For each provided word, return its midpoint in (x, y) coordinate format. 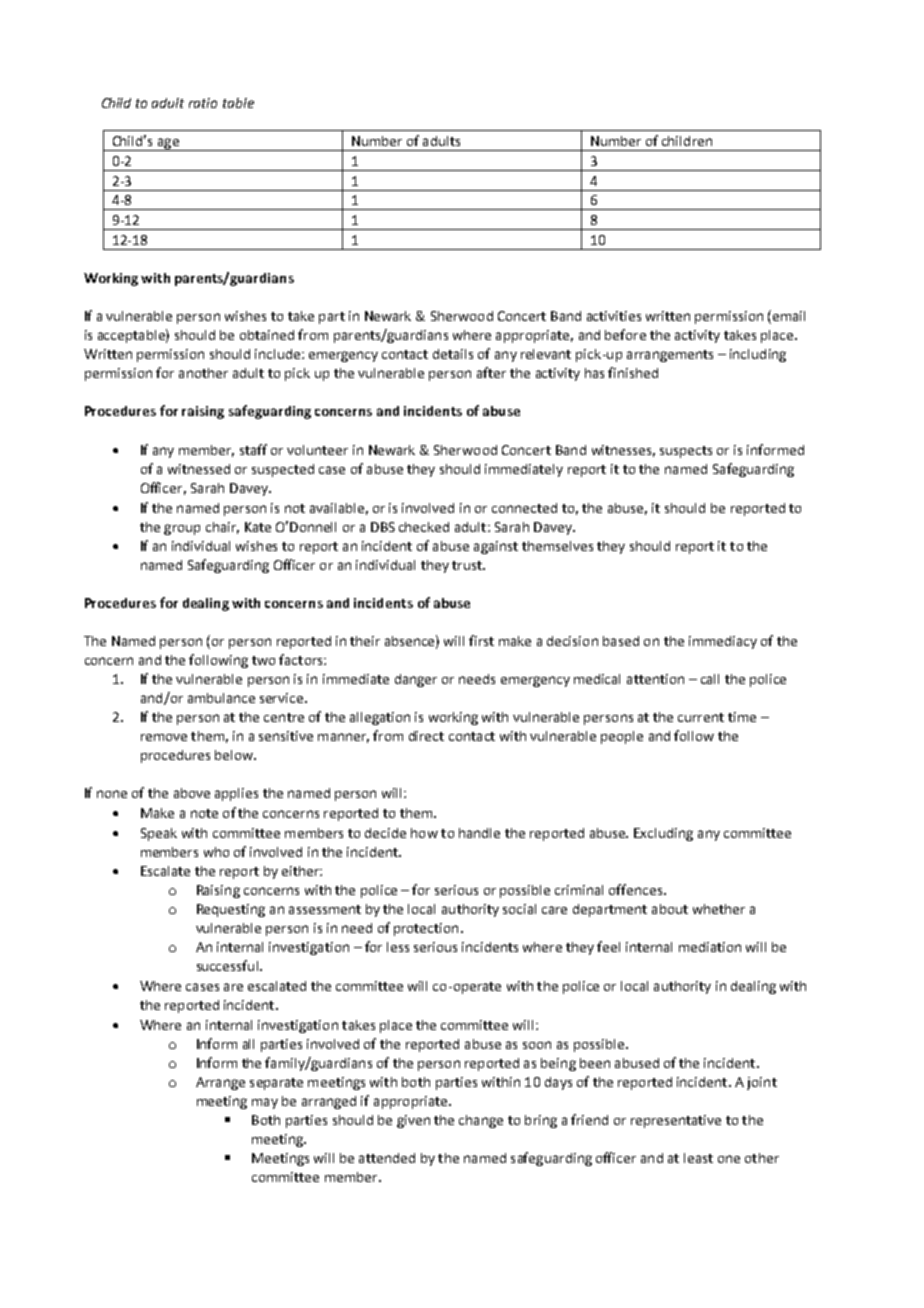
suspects (686, 452)
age (168, 144)
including (758, 355)
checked (424, 527)
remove (164, 737)
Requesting (231, 910)
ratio (203, 103)
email (789, 316)
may (265, 1103)
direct (426, 736)
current (701, 717)
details (453, 354)
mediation (710, 947)
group (182, 529)
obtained (267, 335)
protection (426, 929)
